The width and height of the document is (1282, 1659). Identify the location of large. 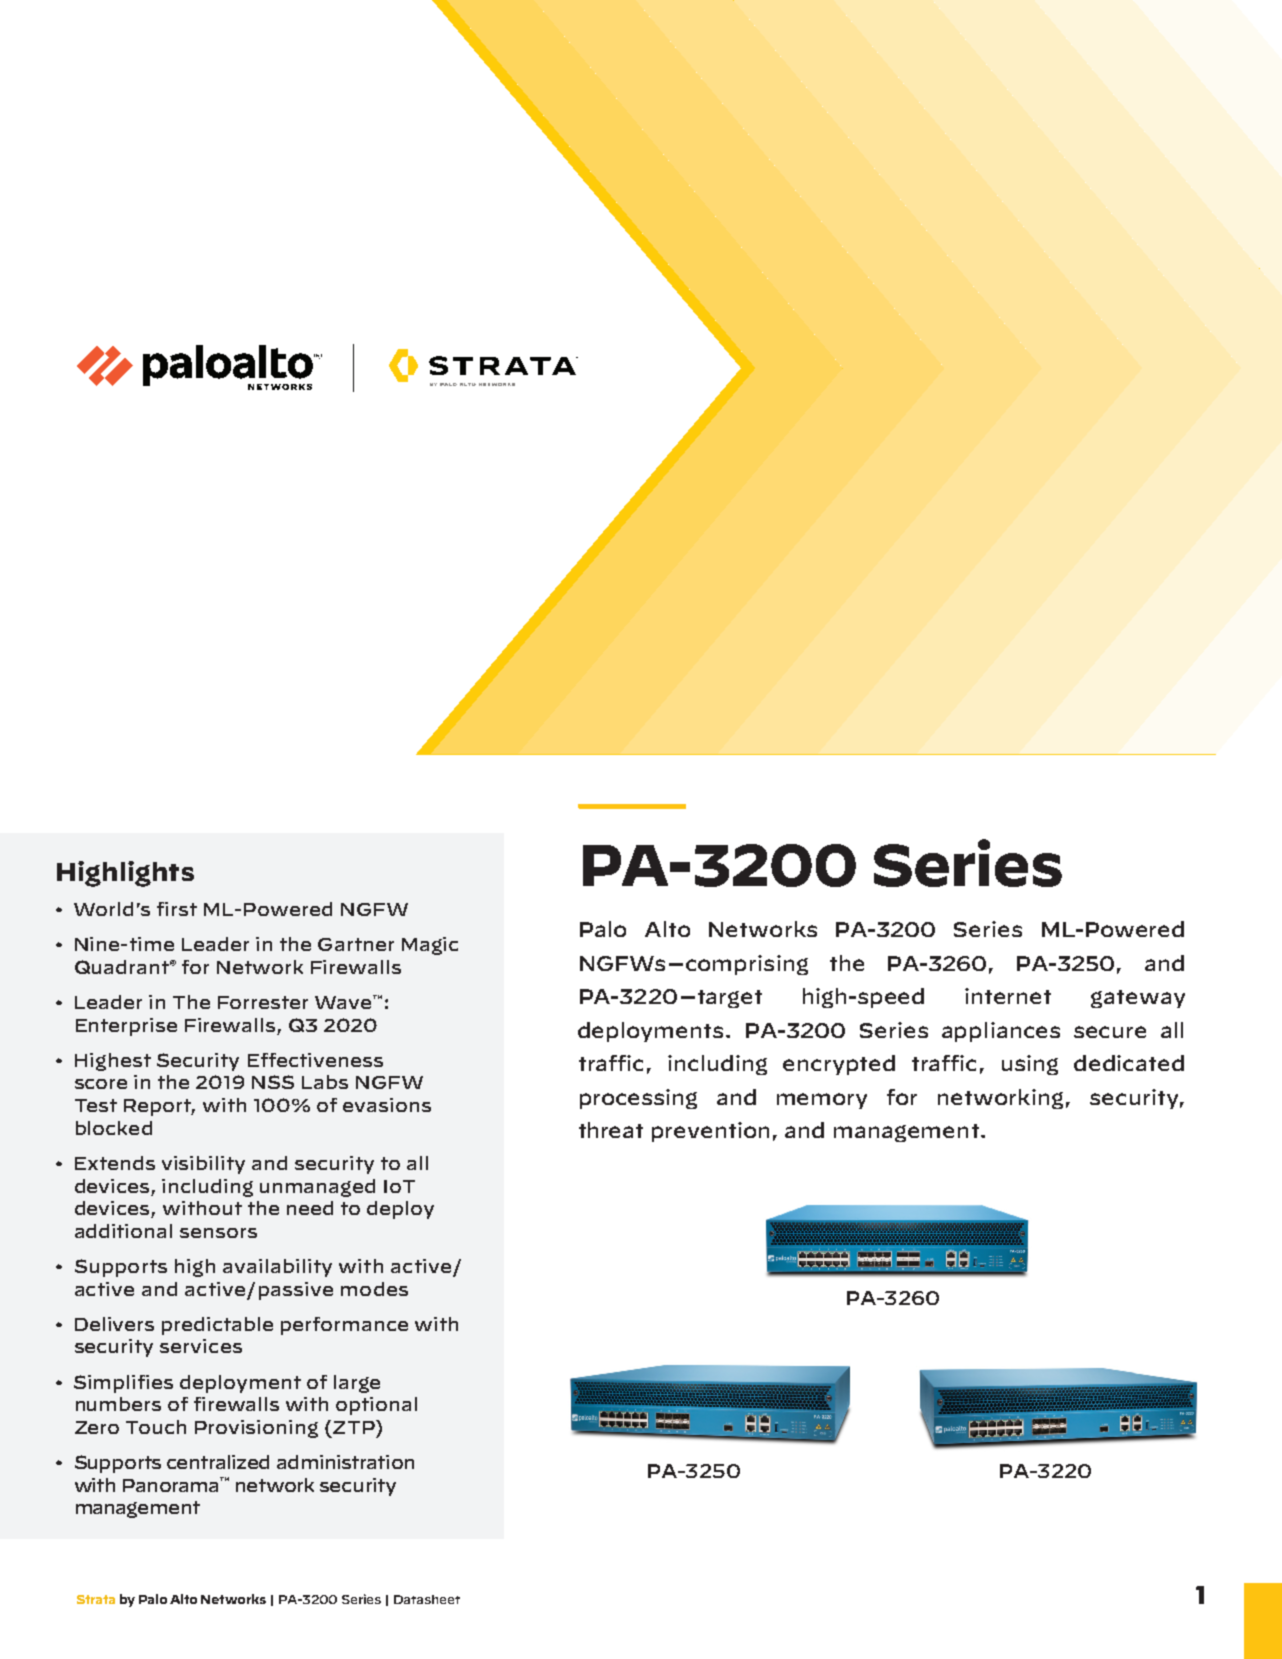
(357, 1384).
